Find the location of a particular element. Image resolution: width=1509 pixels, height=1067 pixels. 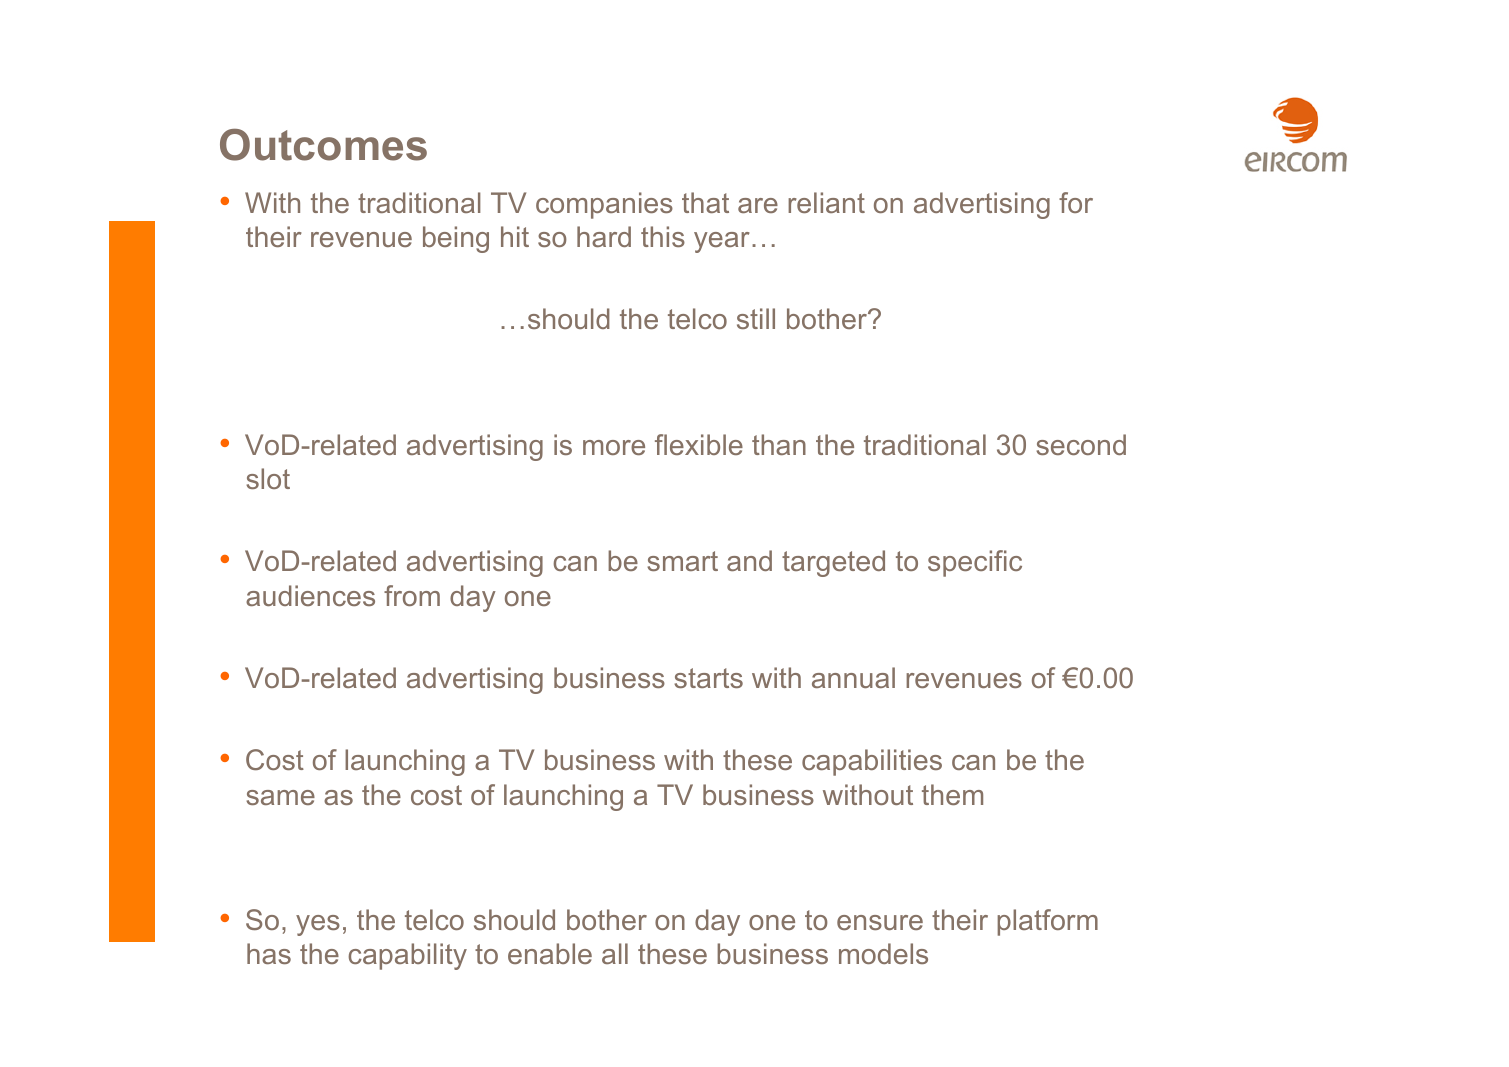

them is located at coordinates (952, 794).
